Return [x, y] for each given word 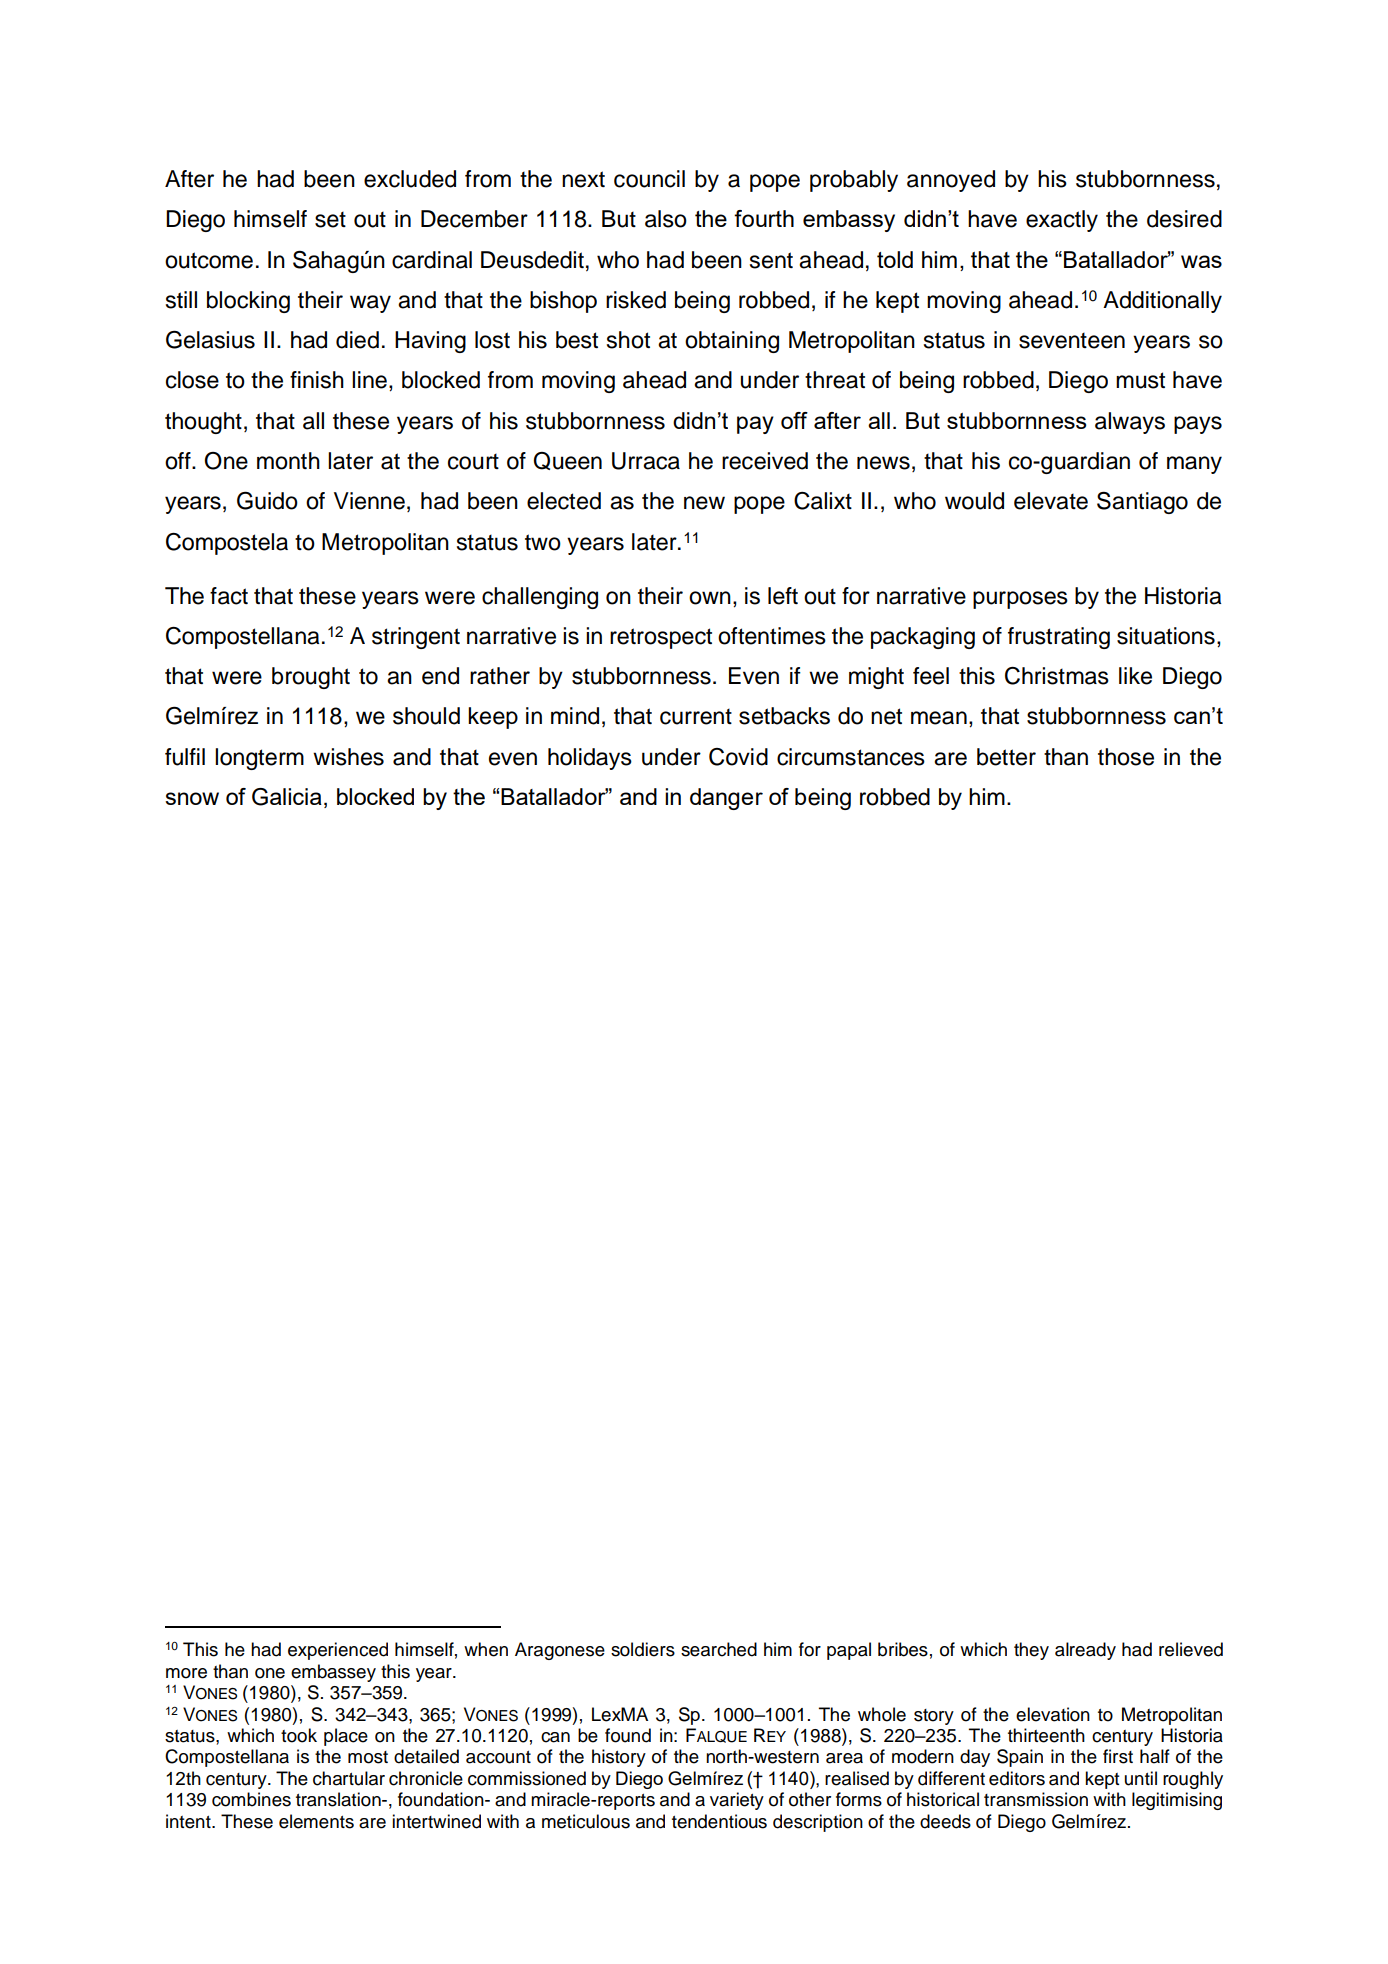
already [1085, 1651]
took [299, 1735]
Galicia [287, 797]
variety [737, 1801]
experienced [338, 1651]
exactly [1062, 221]
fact [229, 596]
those [1126, 757]
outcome [209, 260]
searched [719, 1649]
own [710, 598]
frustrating [1059, 638]
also [666, 219]
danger [726, 799]
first [1118, 1756]
